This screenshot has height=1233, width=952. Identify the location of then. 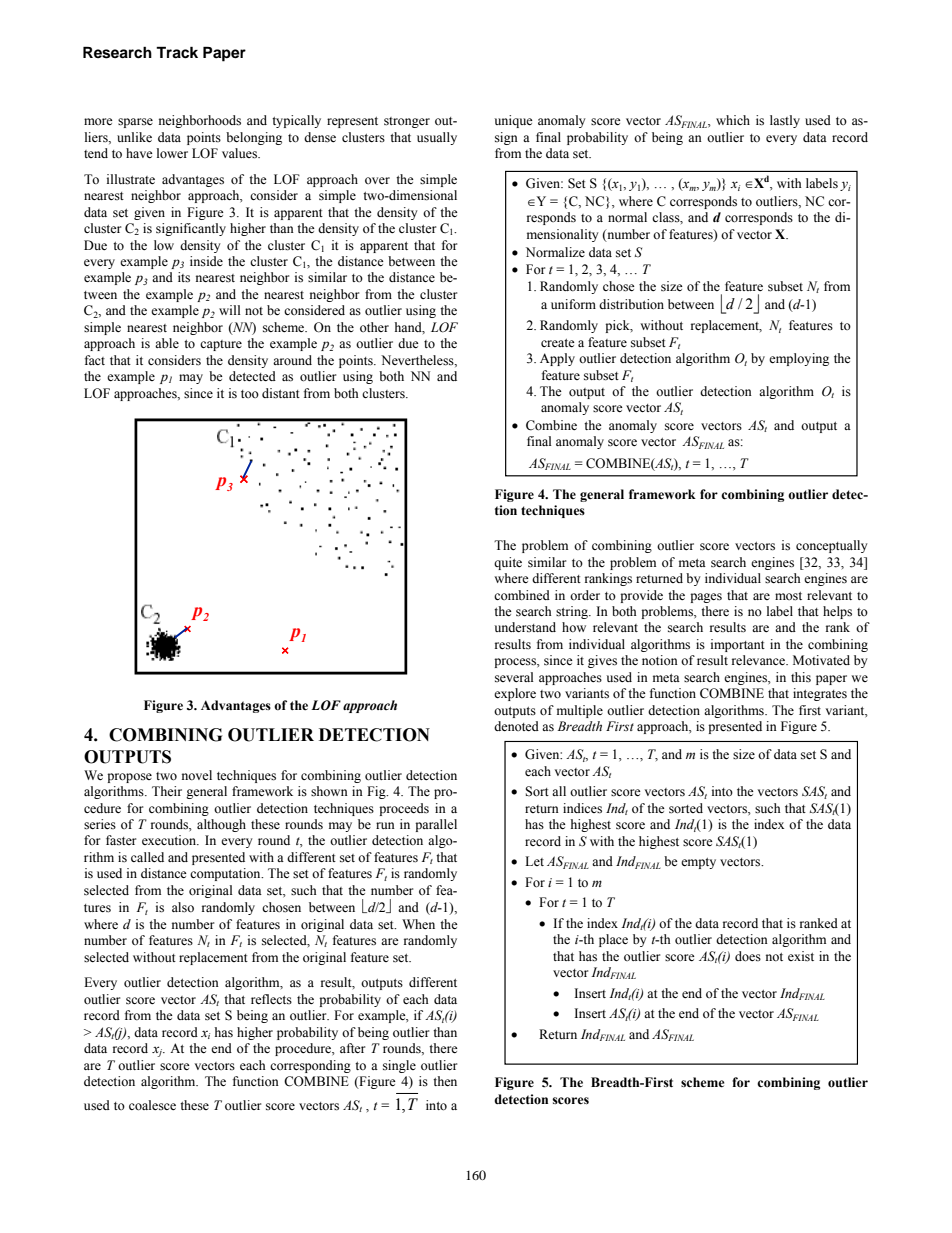
(445, 1081).
